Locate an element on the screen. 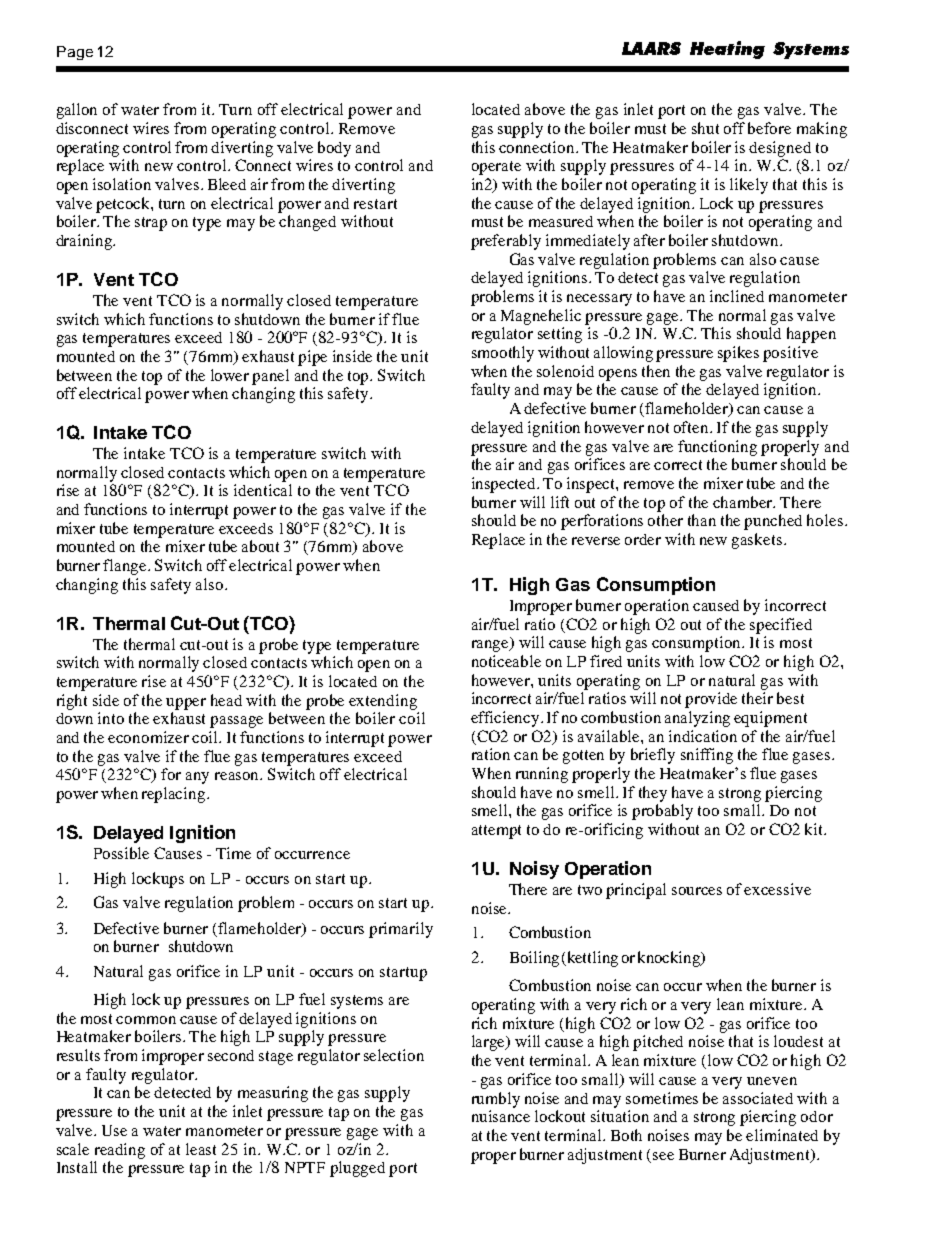 This screenshot has height=1233, width=952. range is located at coordinates (492, 645).
